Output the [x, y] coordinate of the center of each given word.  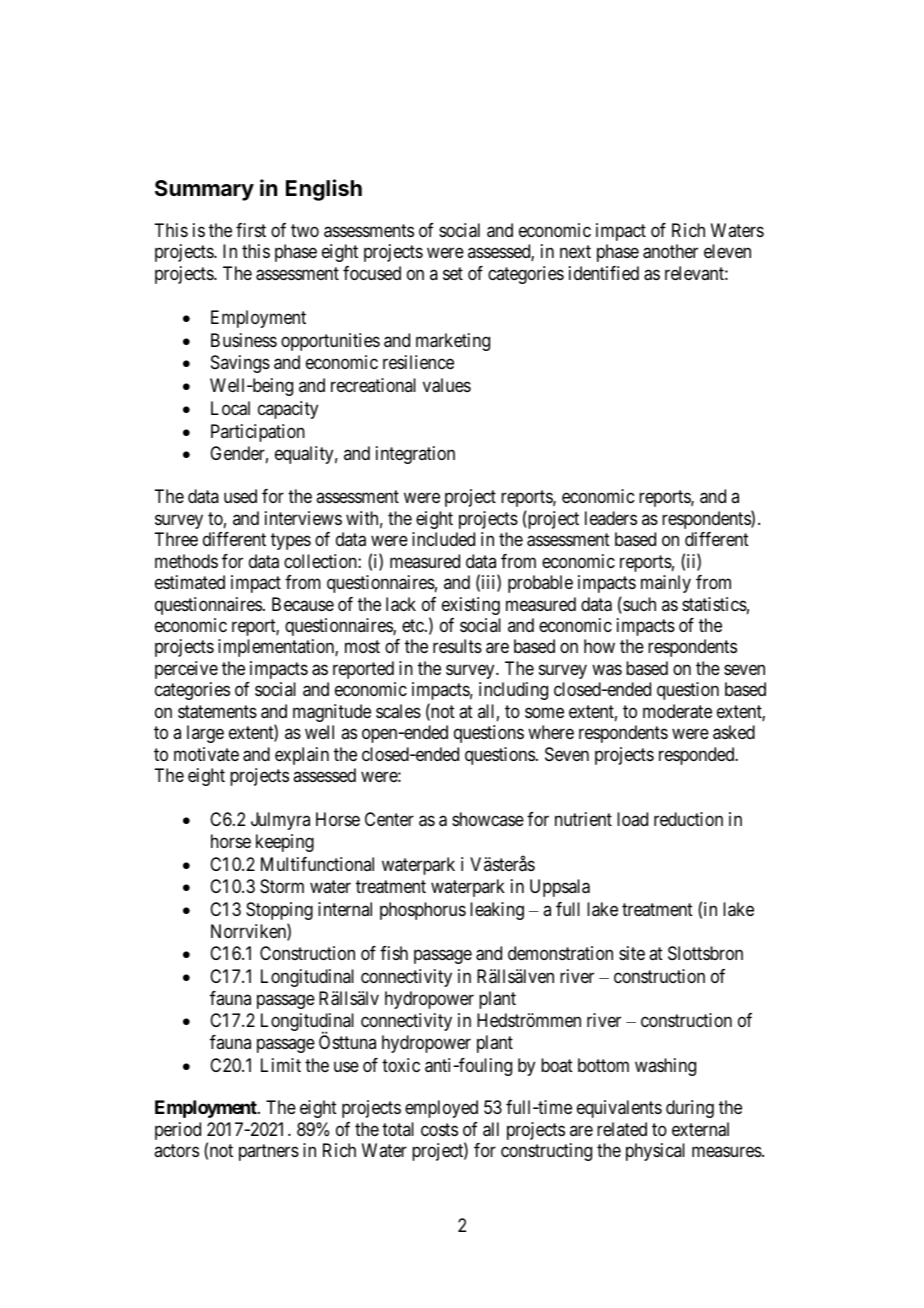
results [457, 646]
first [251, 230]
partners [269, 1153]
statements [217, 712]
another [670, 251]
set [453, 273]
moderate [677, 711]
